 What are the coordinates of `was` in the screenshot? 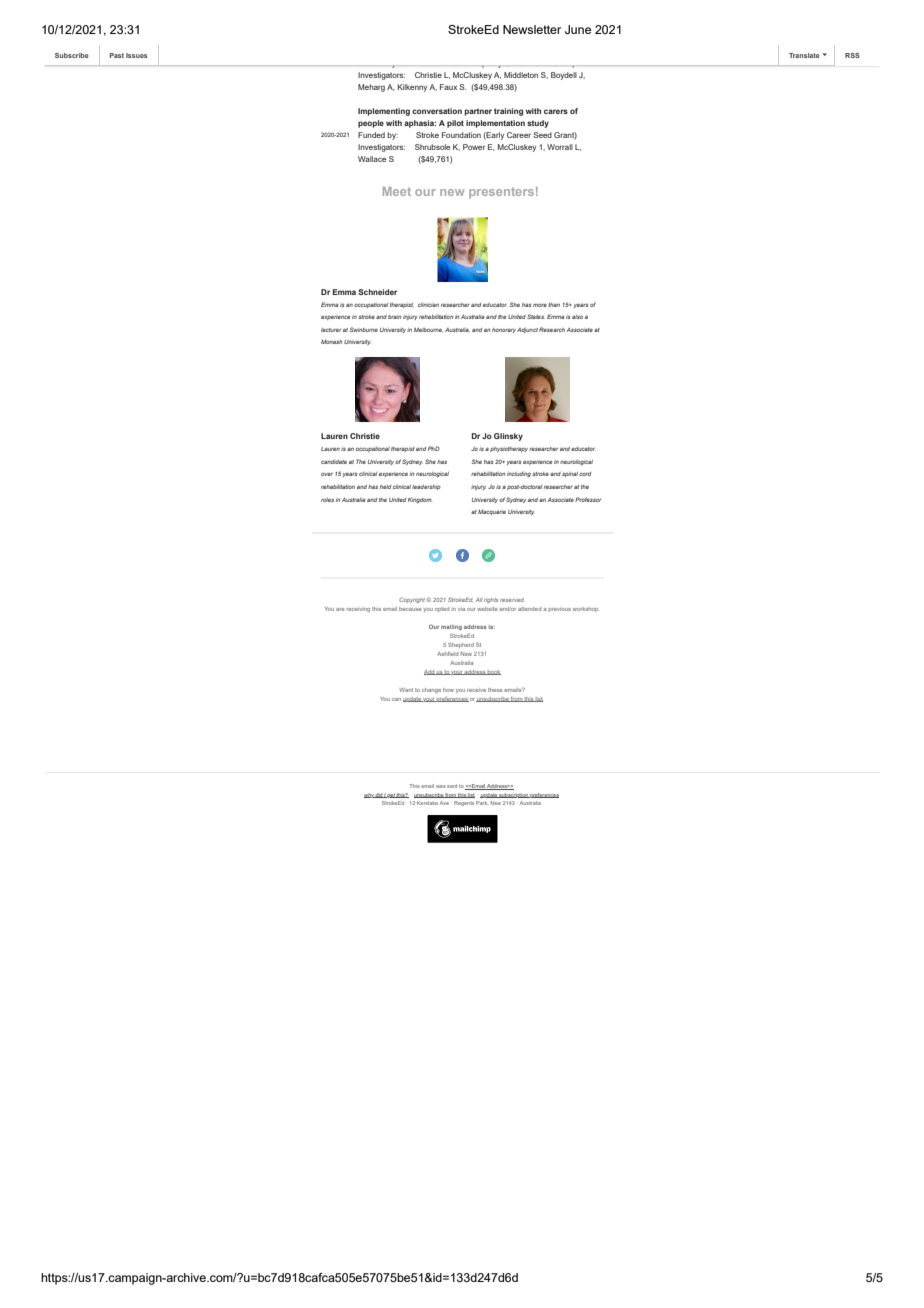 It's located at (441, 786).
